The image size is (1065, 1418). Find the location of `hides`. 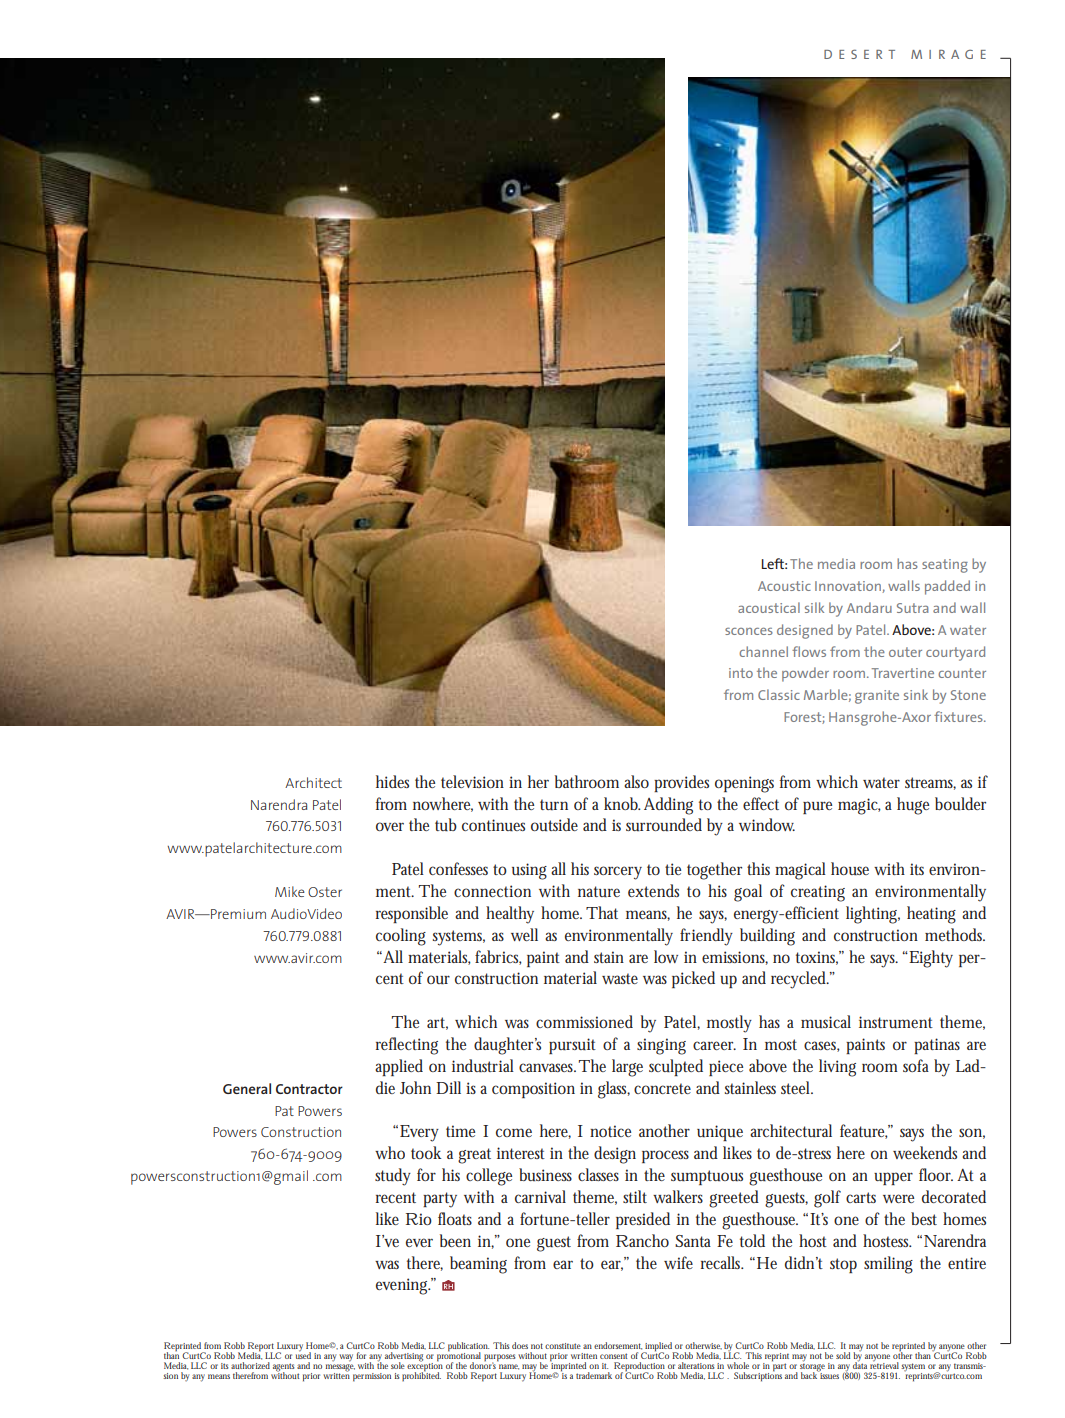

hides is located at coordinates (392, 781).
